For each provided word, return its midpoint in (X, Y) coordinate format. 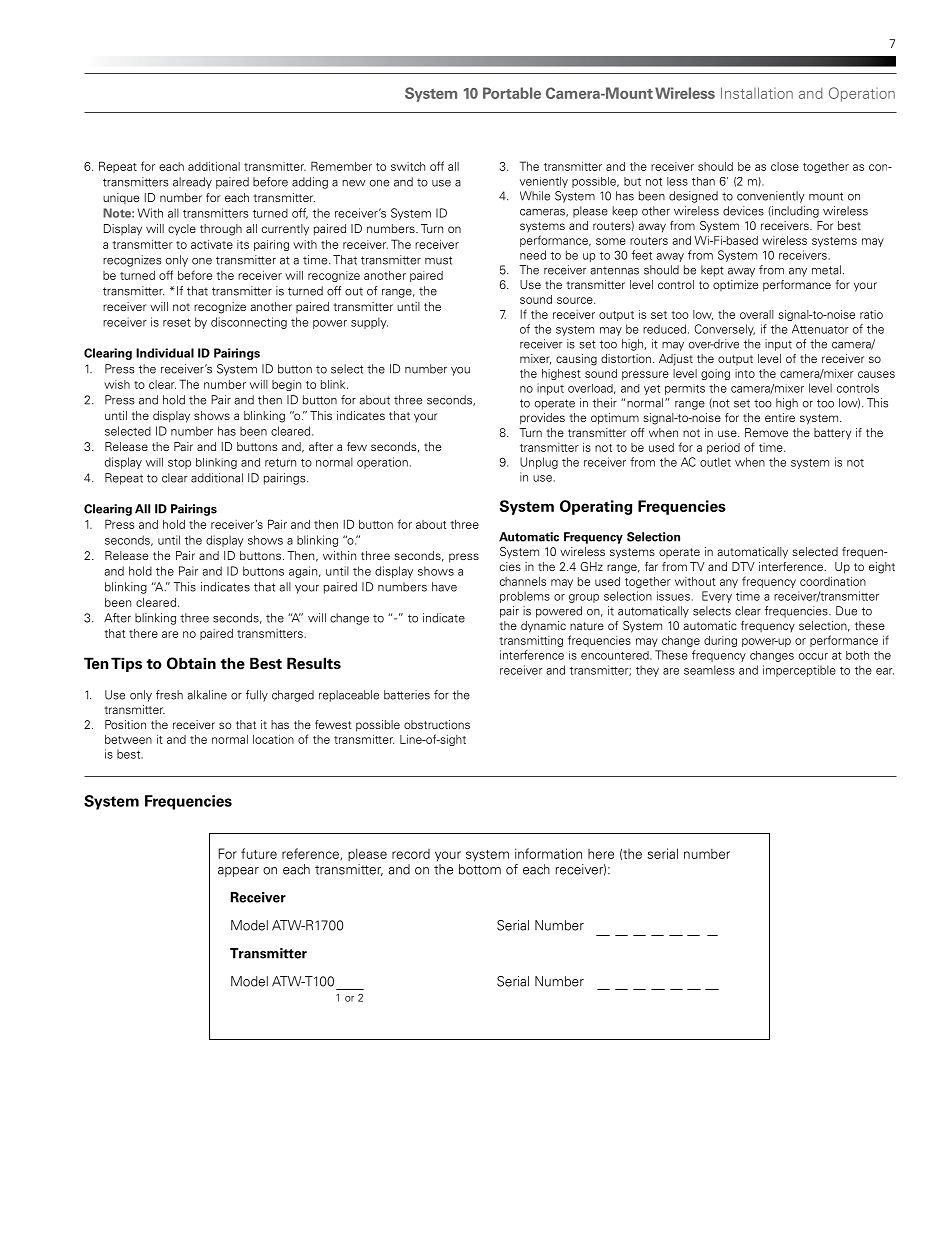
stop (179, 464)
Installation (757, 93)
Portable (512, 93)
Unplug (539, 463)
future (259, 853)
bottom (480, 869)
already (192, 183)
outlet (715, 462)
